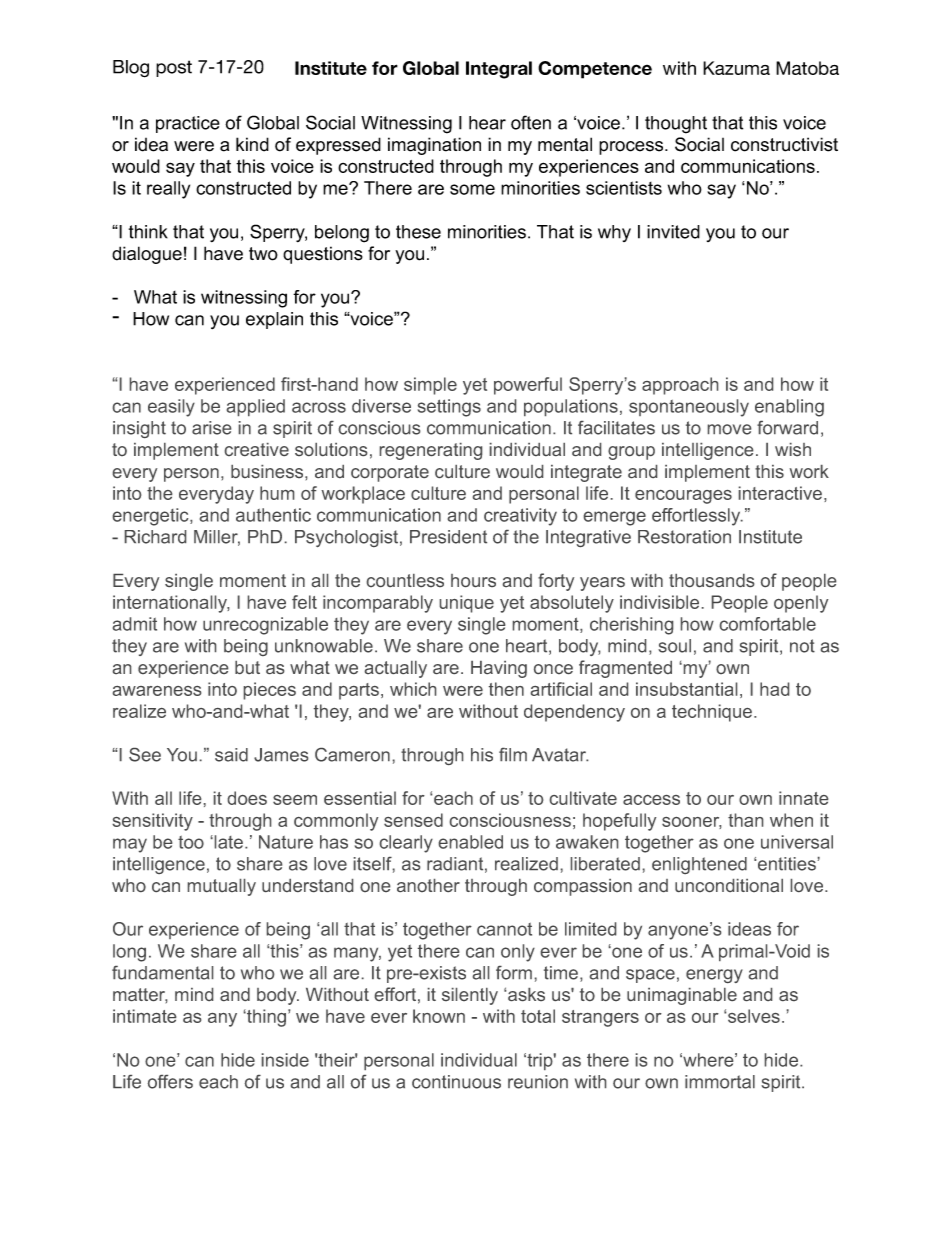 Image resolution: width=952 pixels, height=1233 pixels. Describe the element at coordinates (456, 1082) in the page. I see `continuous` at that location.
